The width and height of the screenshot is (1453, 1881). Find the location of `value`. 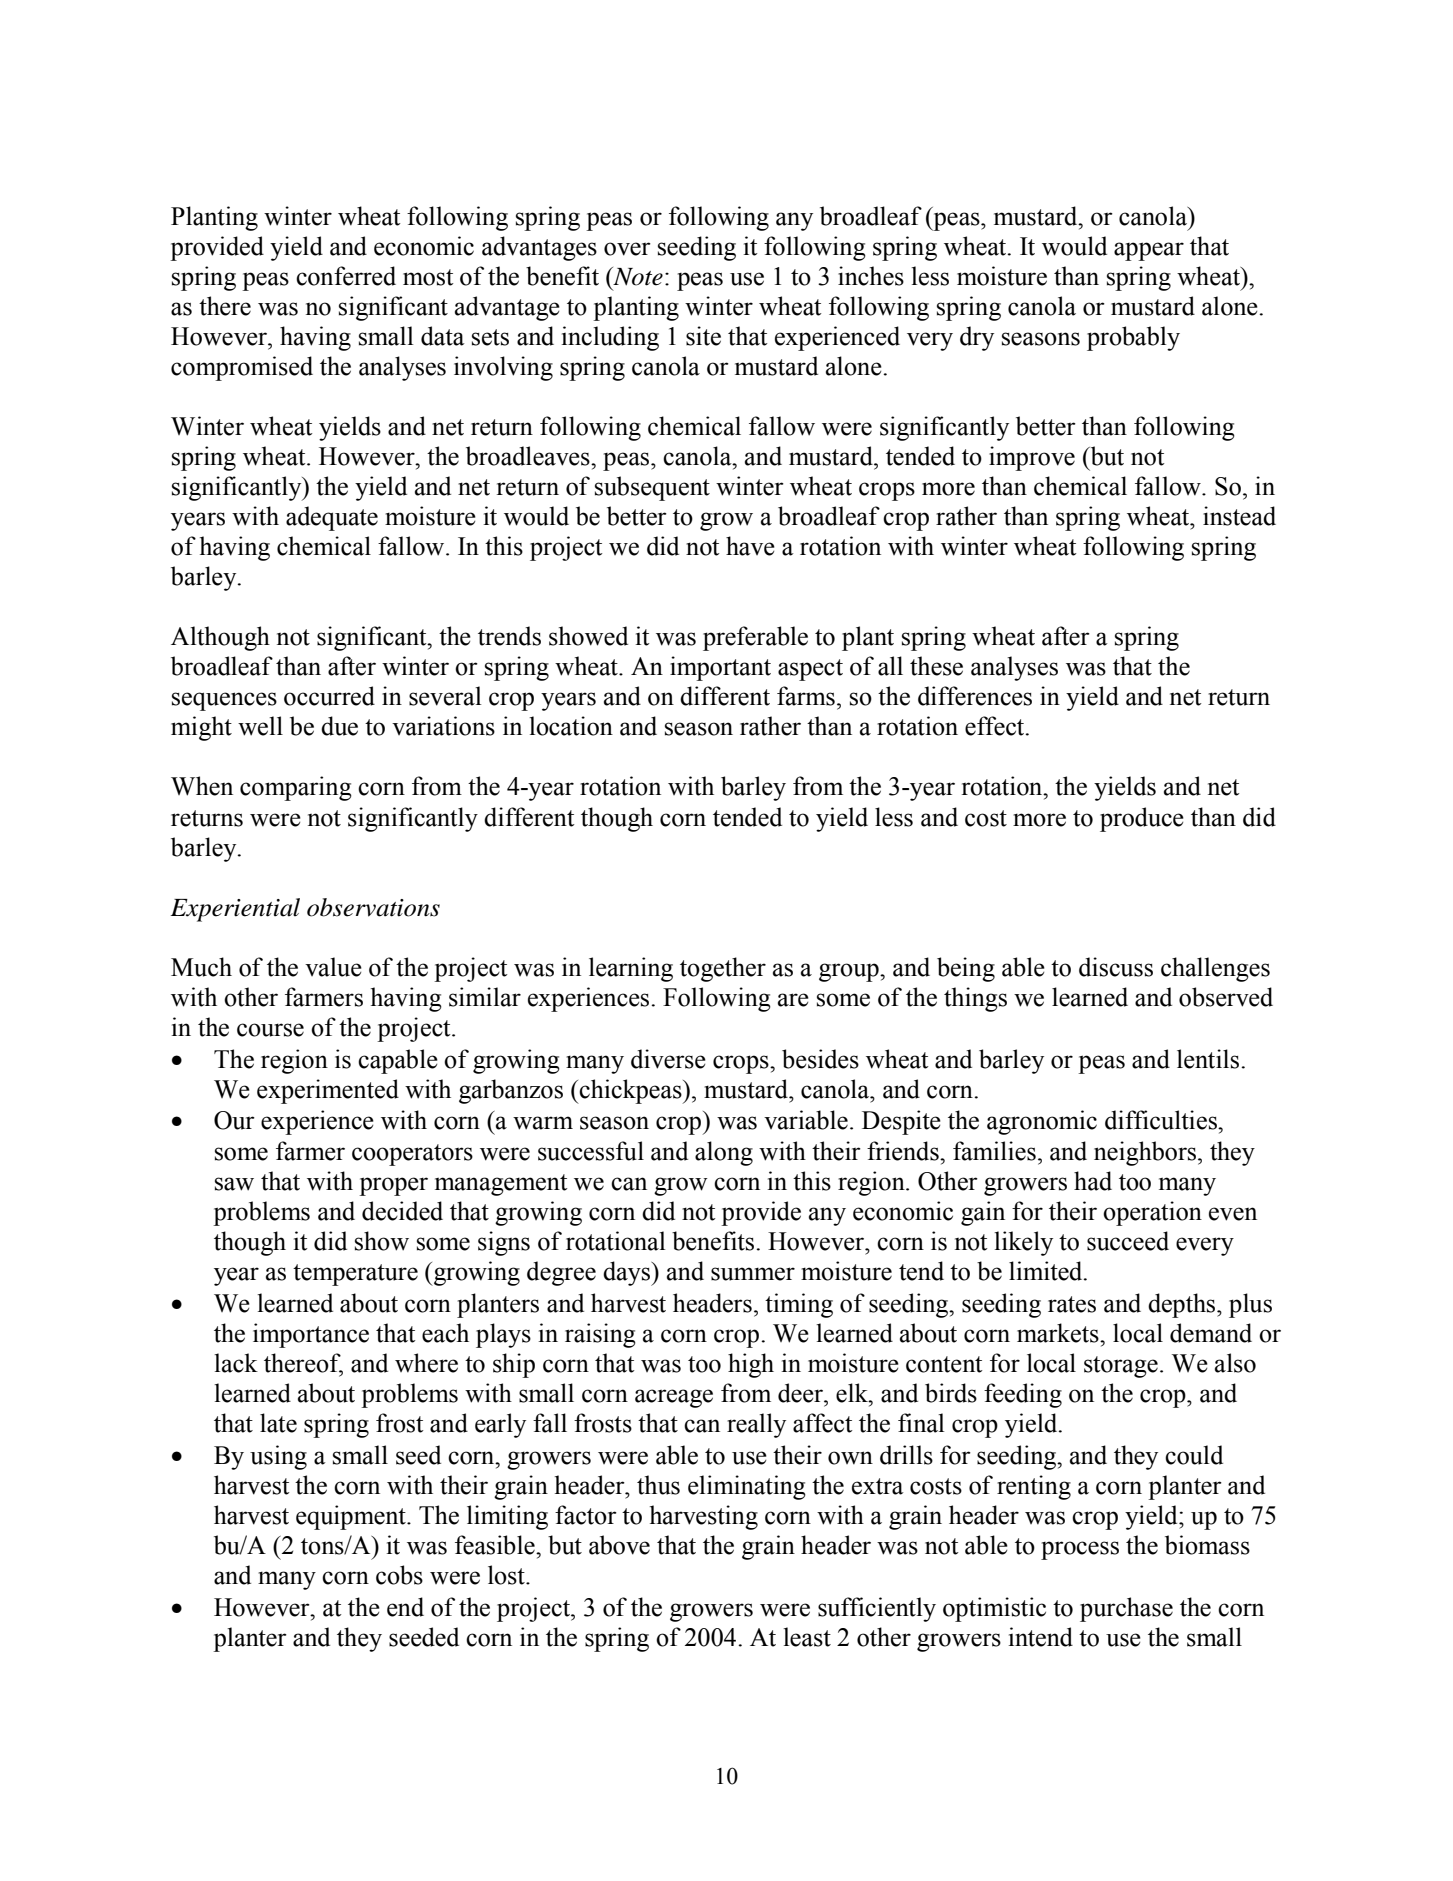

value is located at coordinates (333, 967).
